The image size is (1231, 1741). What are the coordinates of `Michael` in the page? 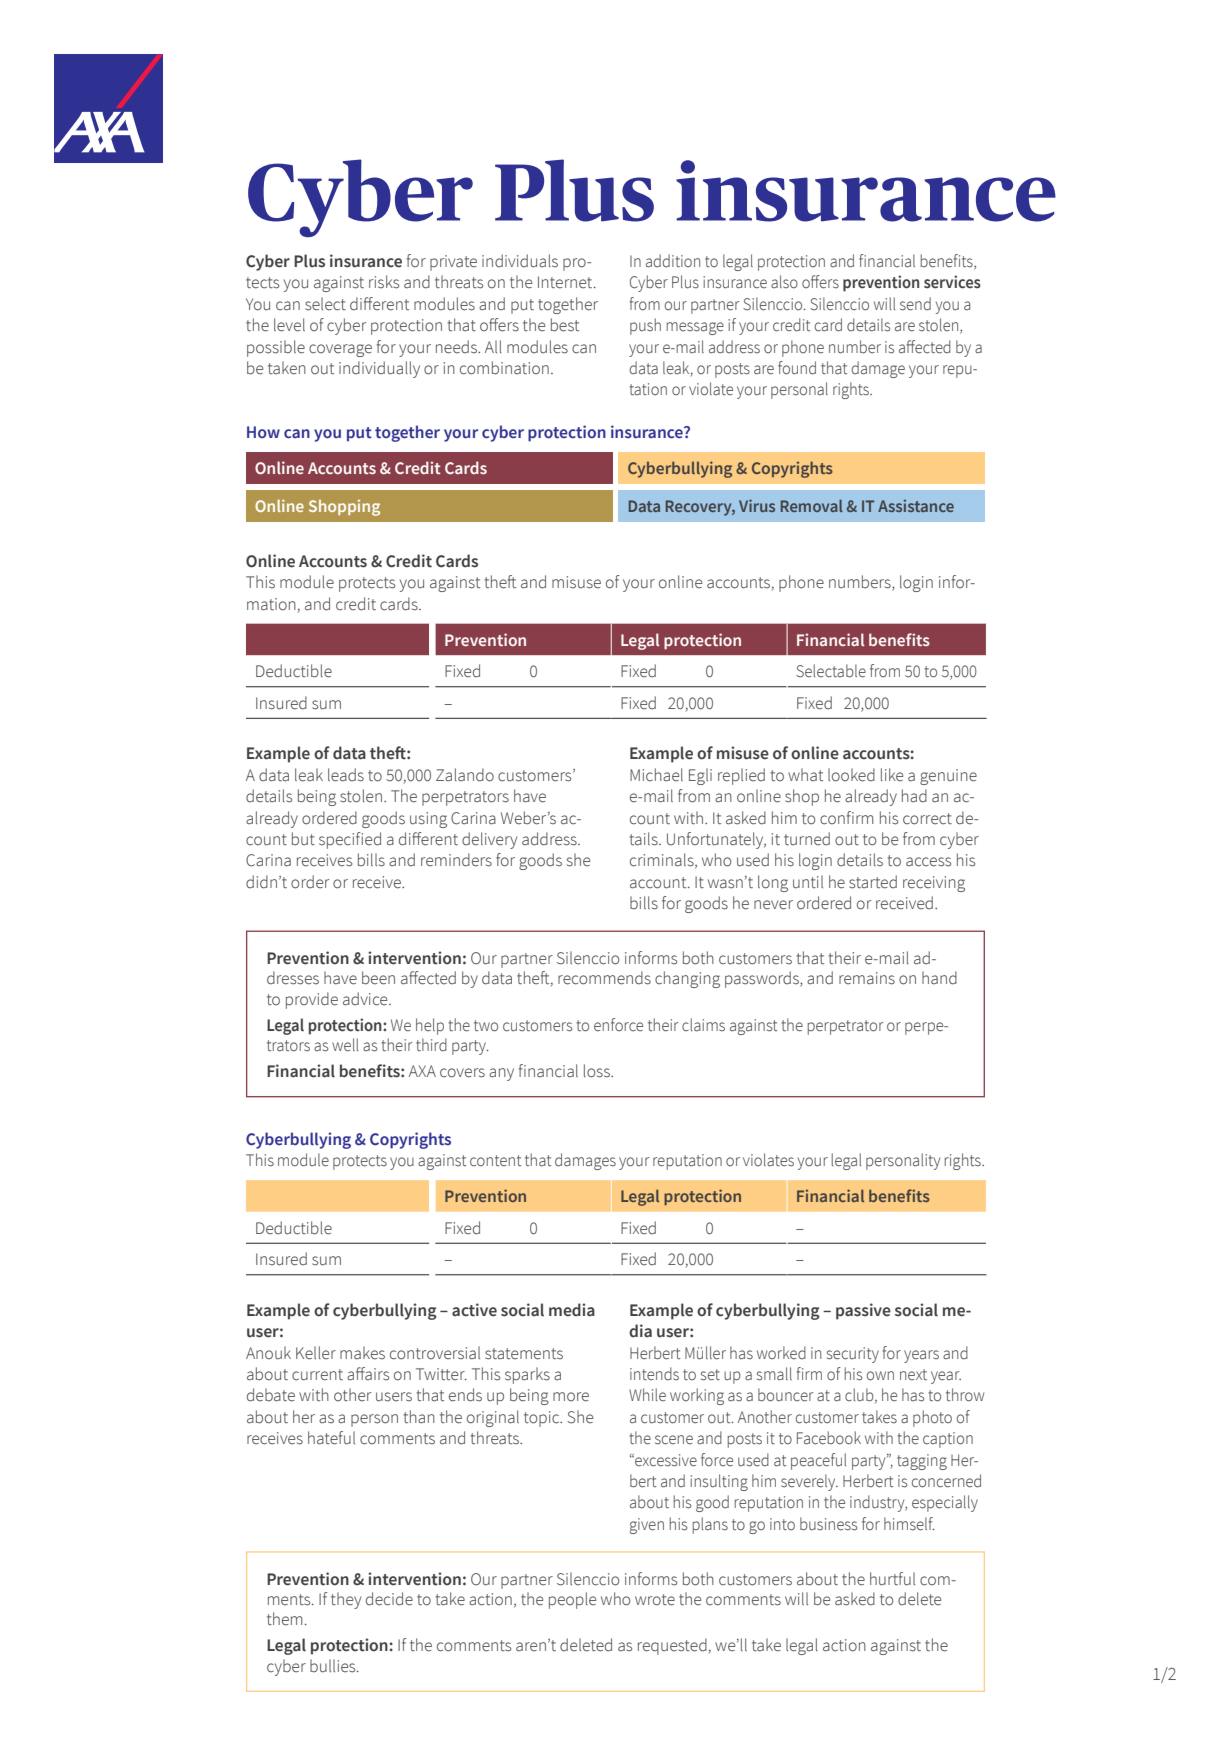 It's located at (656, 775).
